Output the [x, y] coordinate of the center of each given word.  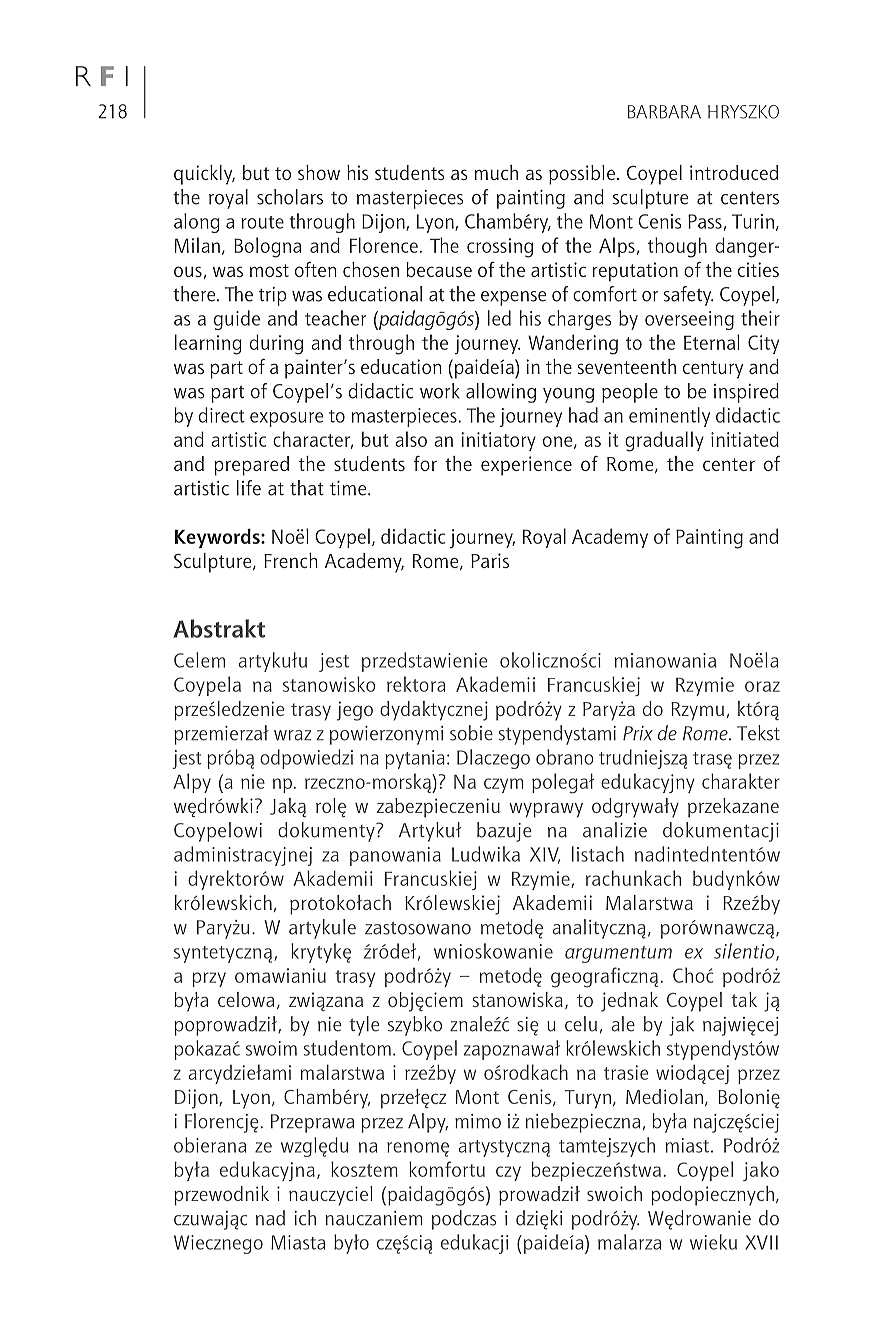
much [496, 172]
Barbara [664, 112]
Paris [490, 560]
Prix [638, 733]
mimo [478, 1121]
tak [744, 999]
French [291, 560]
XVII [761, 1242]
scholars [290, 197]
